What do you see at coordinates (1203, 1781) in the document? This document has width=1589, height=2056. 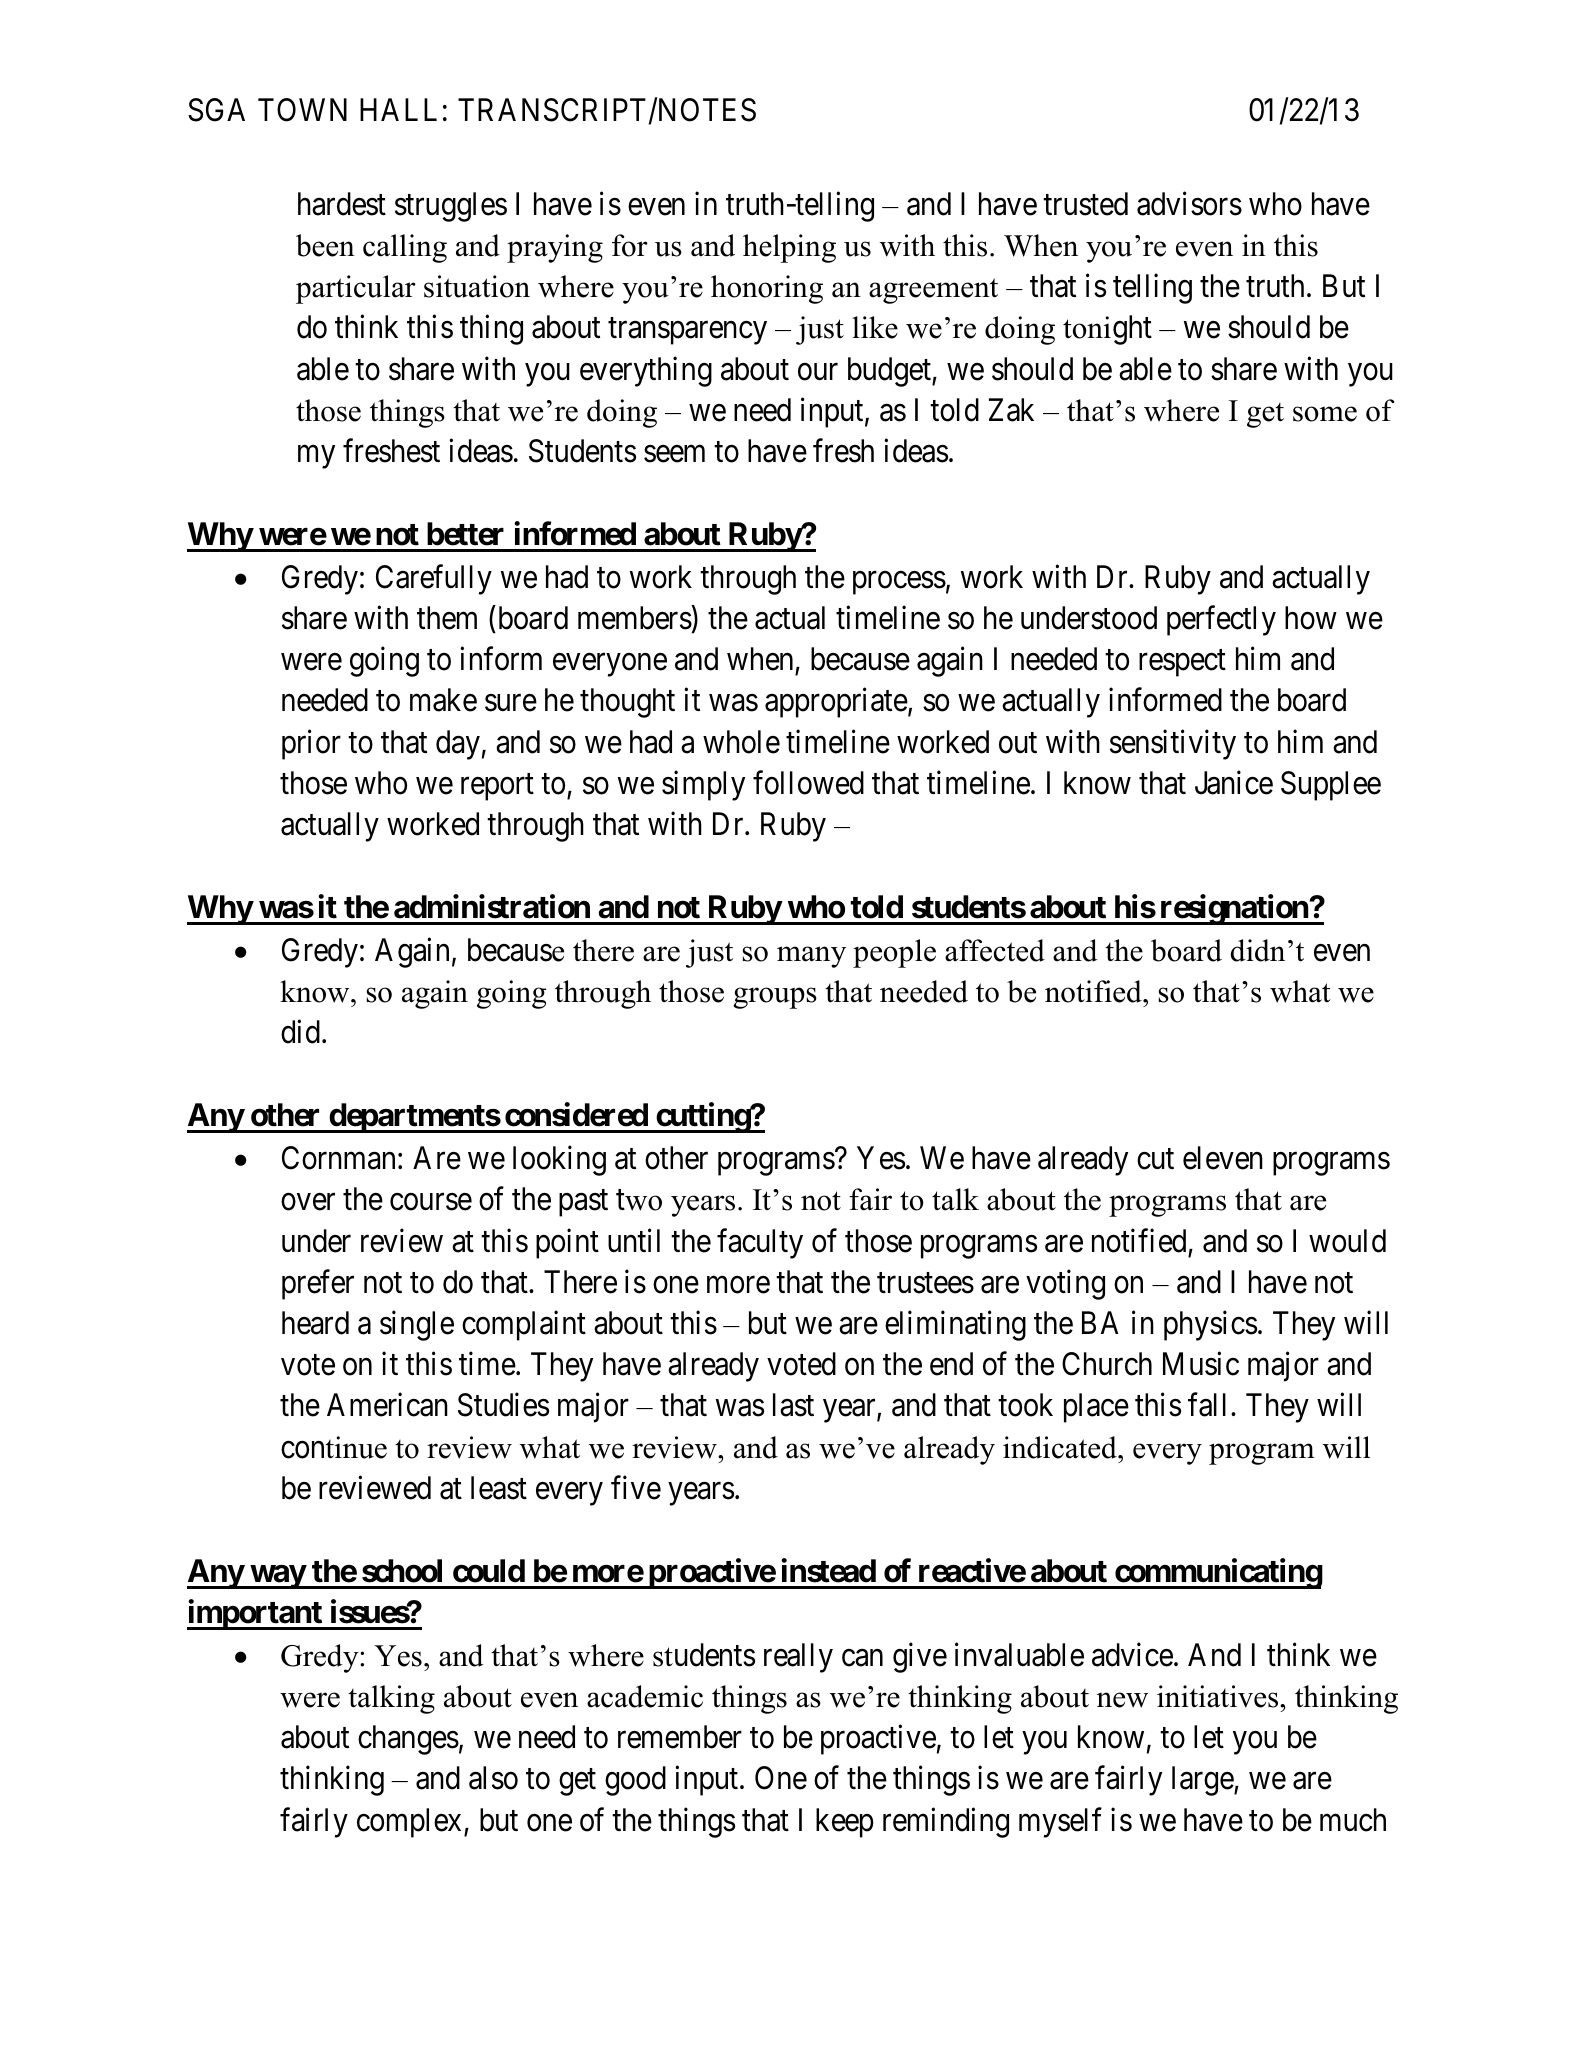 I see `large` at bounding box center [1203, 1781].
